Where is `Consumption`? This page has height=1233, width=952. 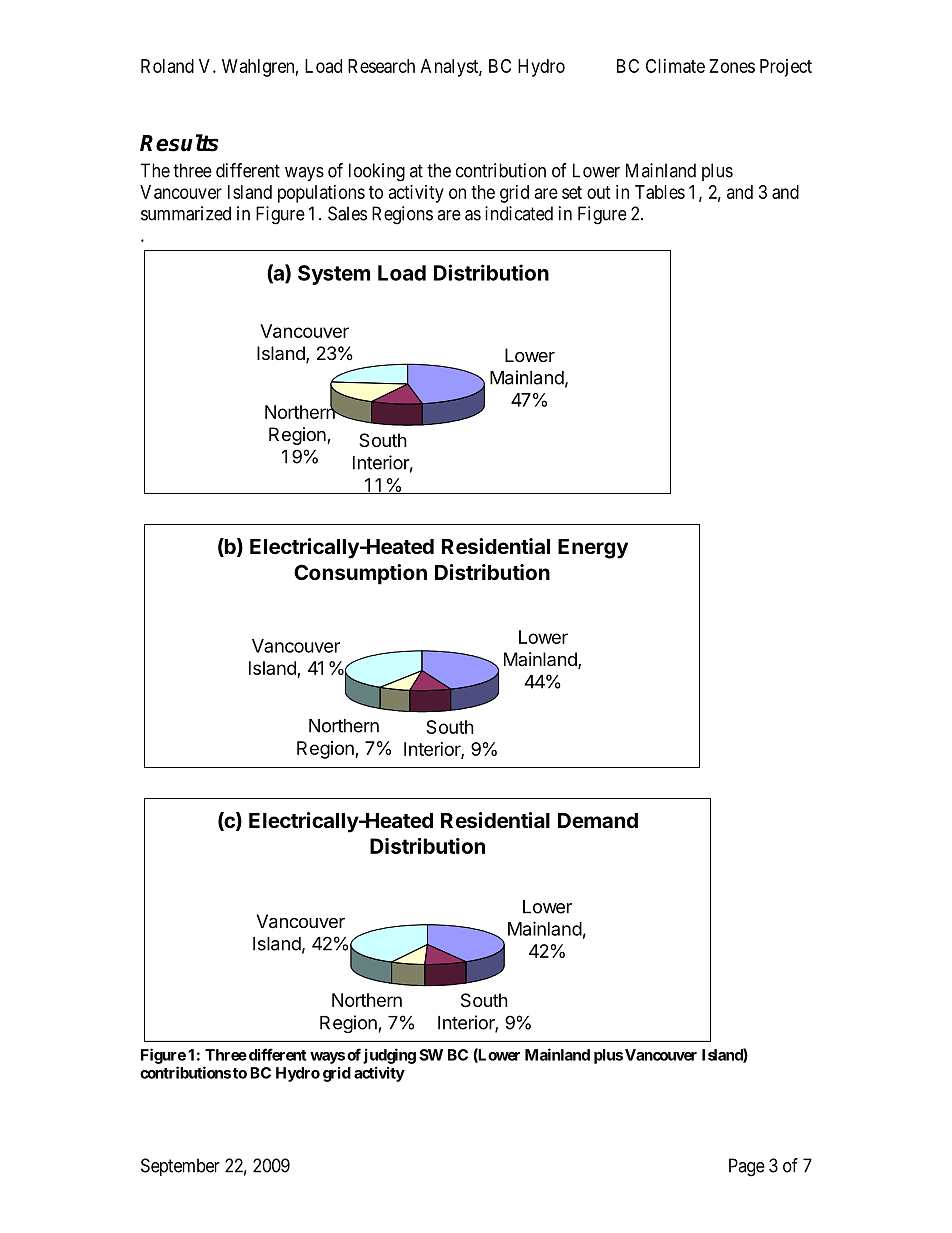 Consumption is located at coordinates (360, 574).
